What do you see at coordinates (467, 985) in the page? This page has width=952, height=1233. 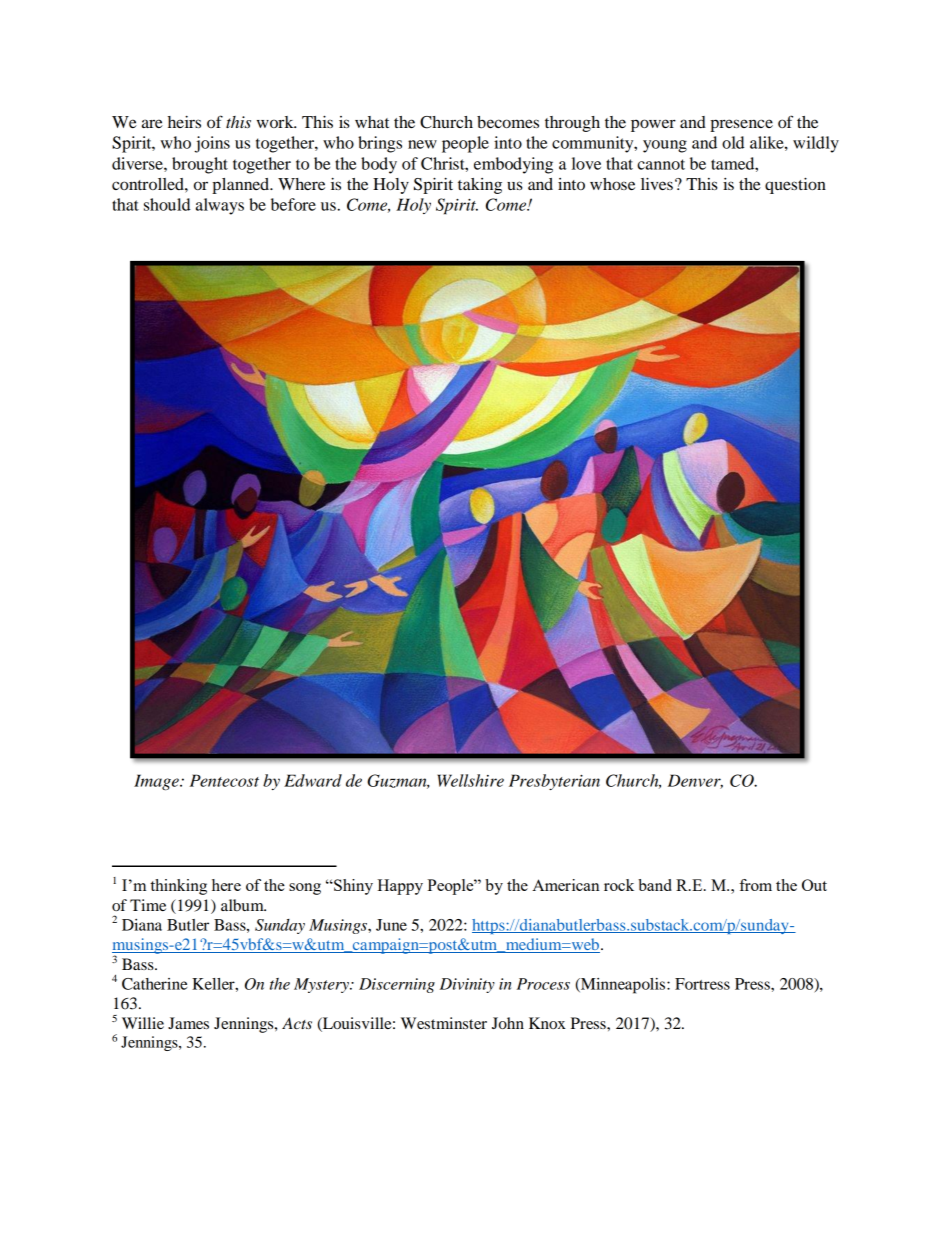 I see `Divinity` at bounding box center [467, 985].
